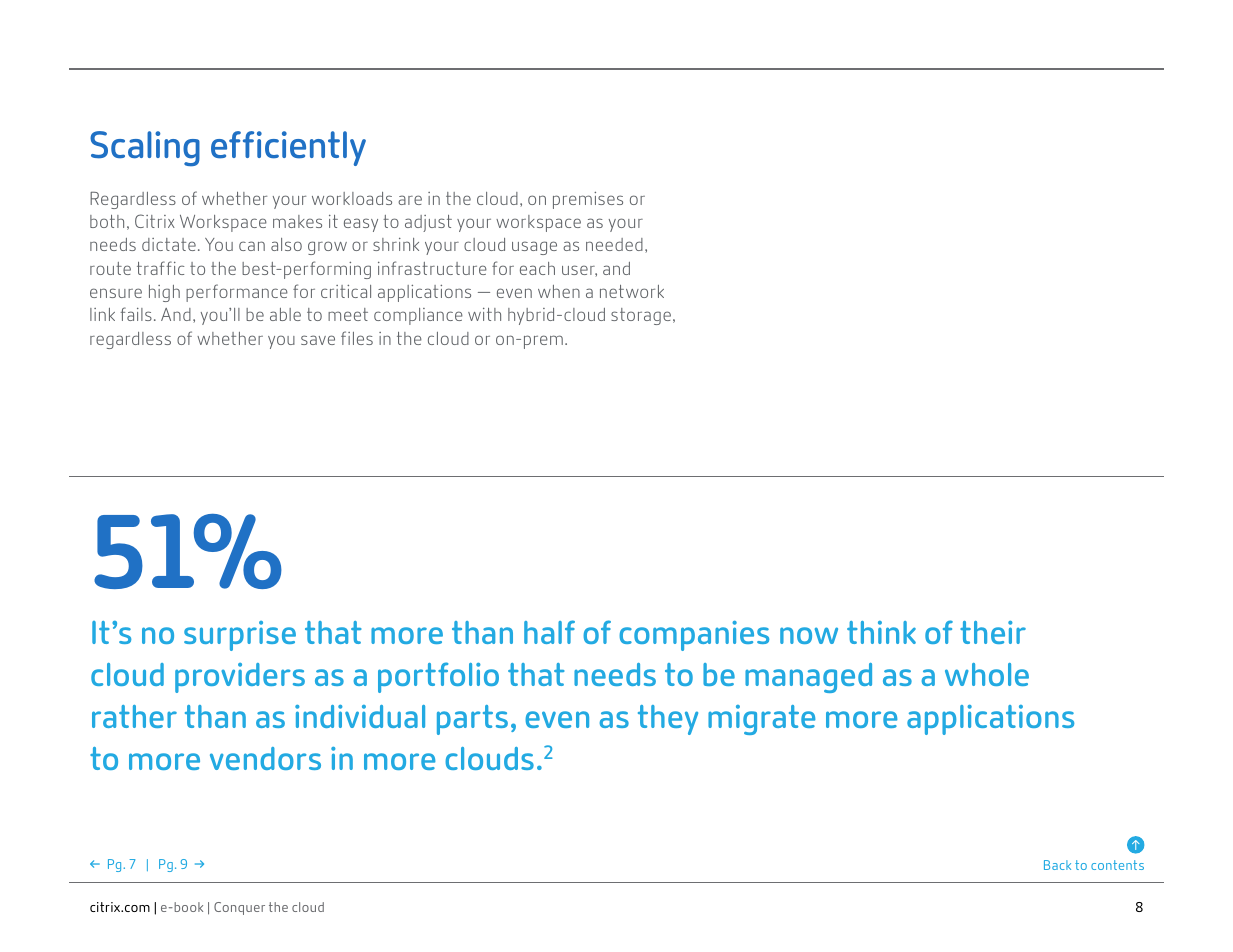 Image resolution: width=1233 pixels, height=952 pixels. I want to click on half, so click(549, 632).
